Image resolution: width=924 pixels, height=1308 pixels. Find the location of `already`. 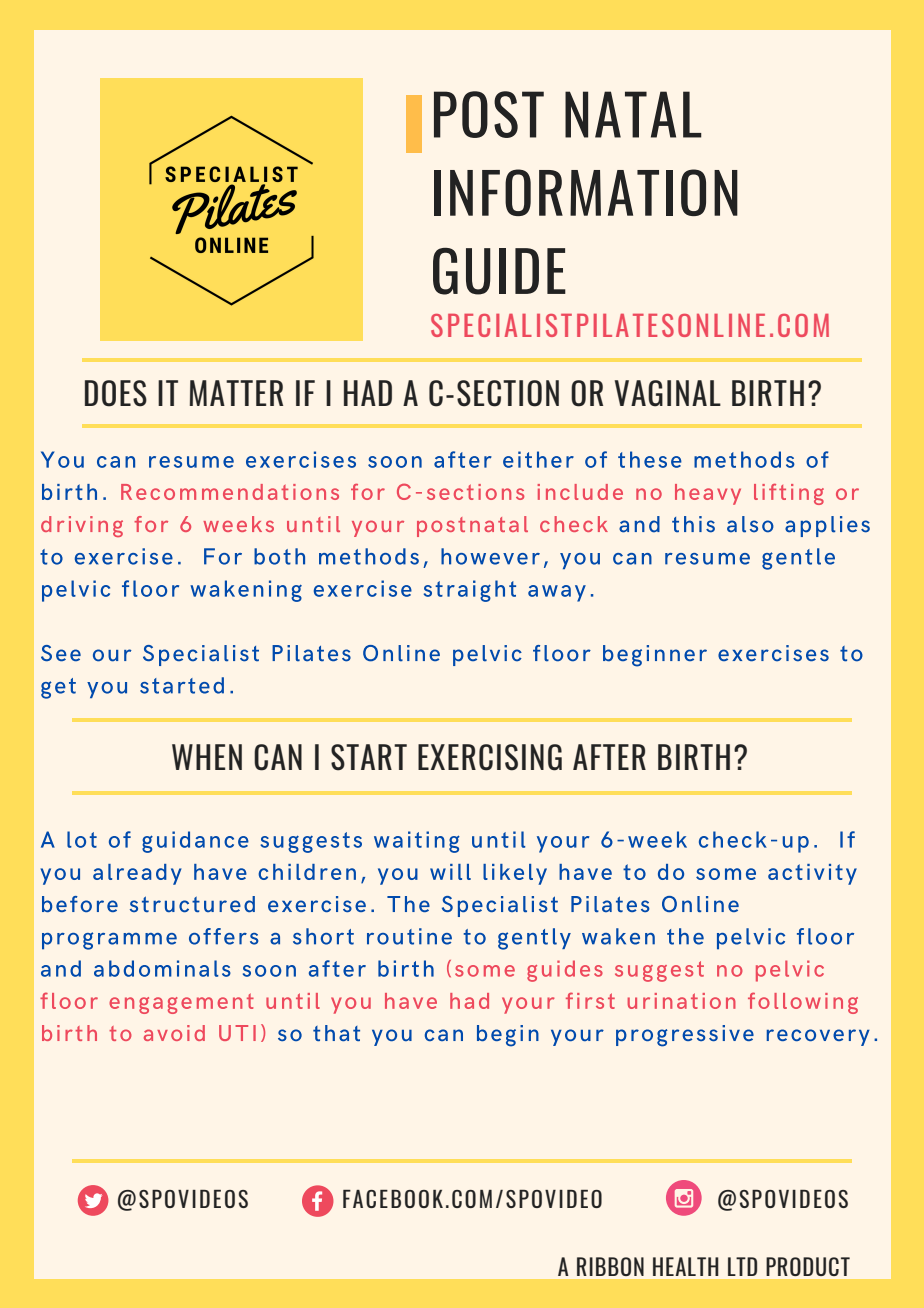

already is located at coordinates (137, 874).
